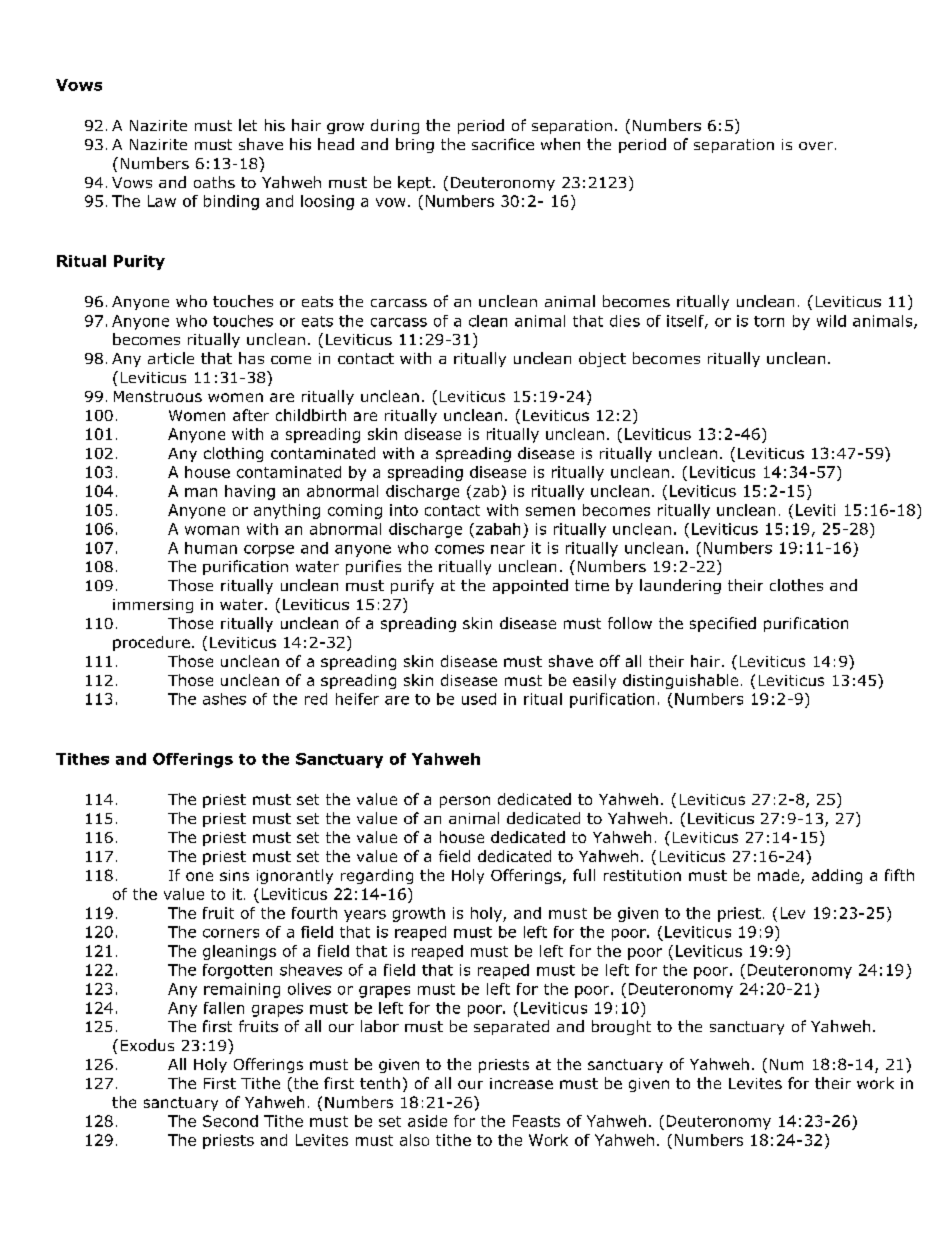  What do you see at coordinates (831, 321) in the screenshot?
I see `wild` at bounding box center [831, 321].
